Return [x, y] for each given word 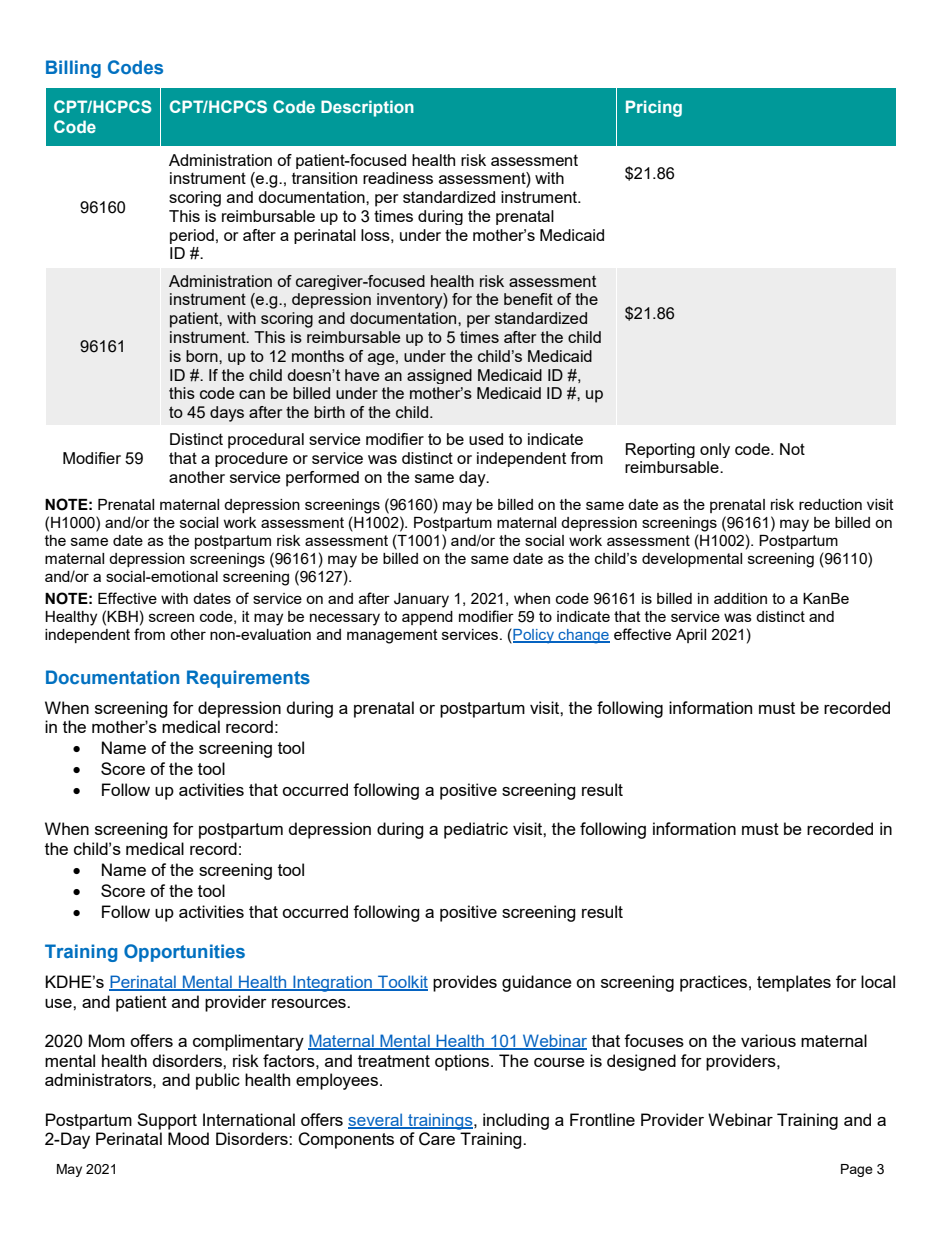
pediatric [476, 830]
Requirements [248, 679]
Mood [188, 1138]
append [427, 618]
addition [740, 598]
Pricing [654, 108]
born [203, 356]
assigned [439, 376]
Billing [73, 69]
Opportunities [184, 953]
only [715, 450]
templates [794, 983]
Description [367, 108]
